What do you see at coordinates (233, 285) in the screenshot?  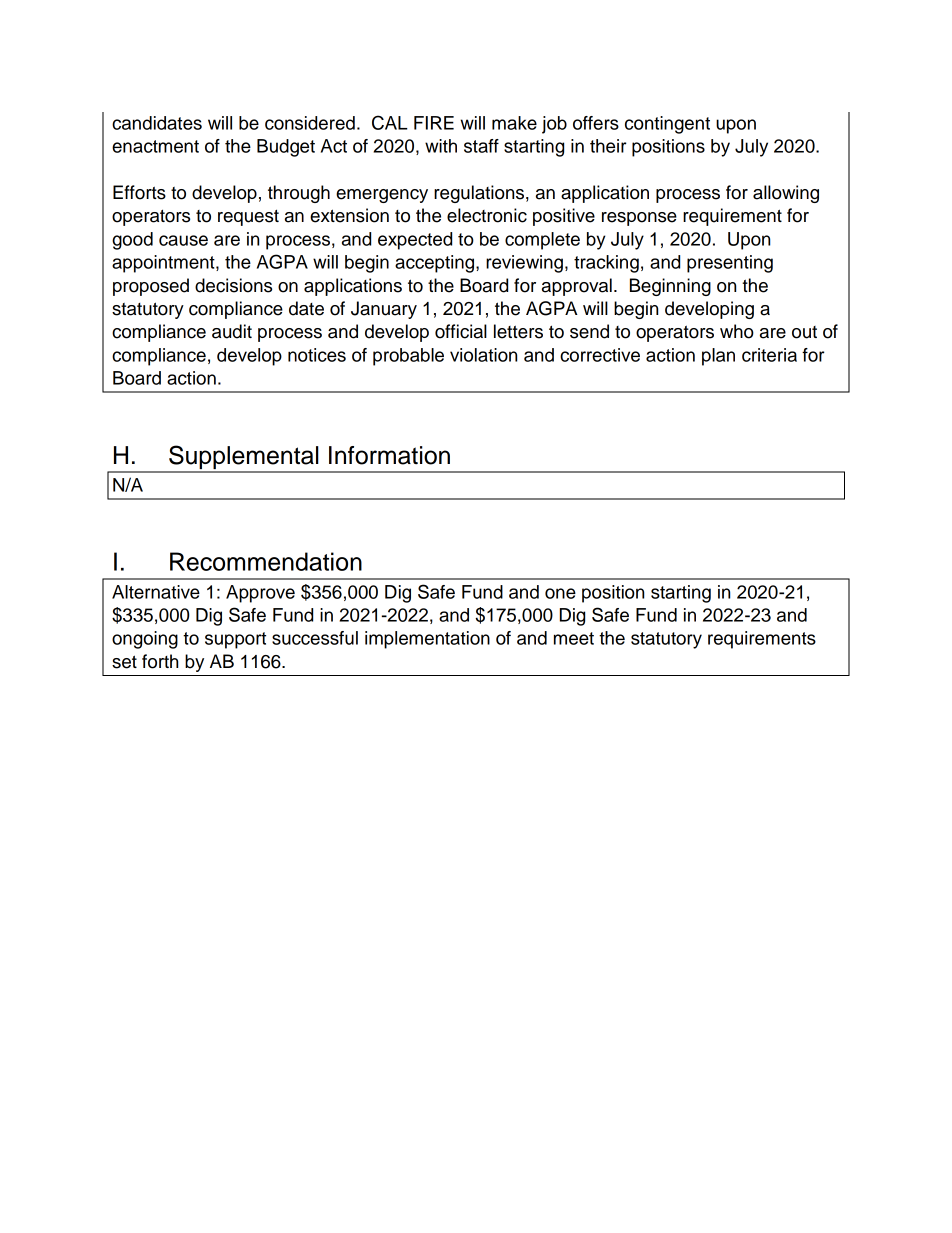 I see `decisions` at bounding box center [233, 285].
